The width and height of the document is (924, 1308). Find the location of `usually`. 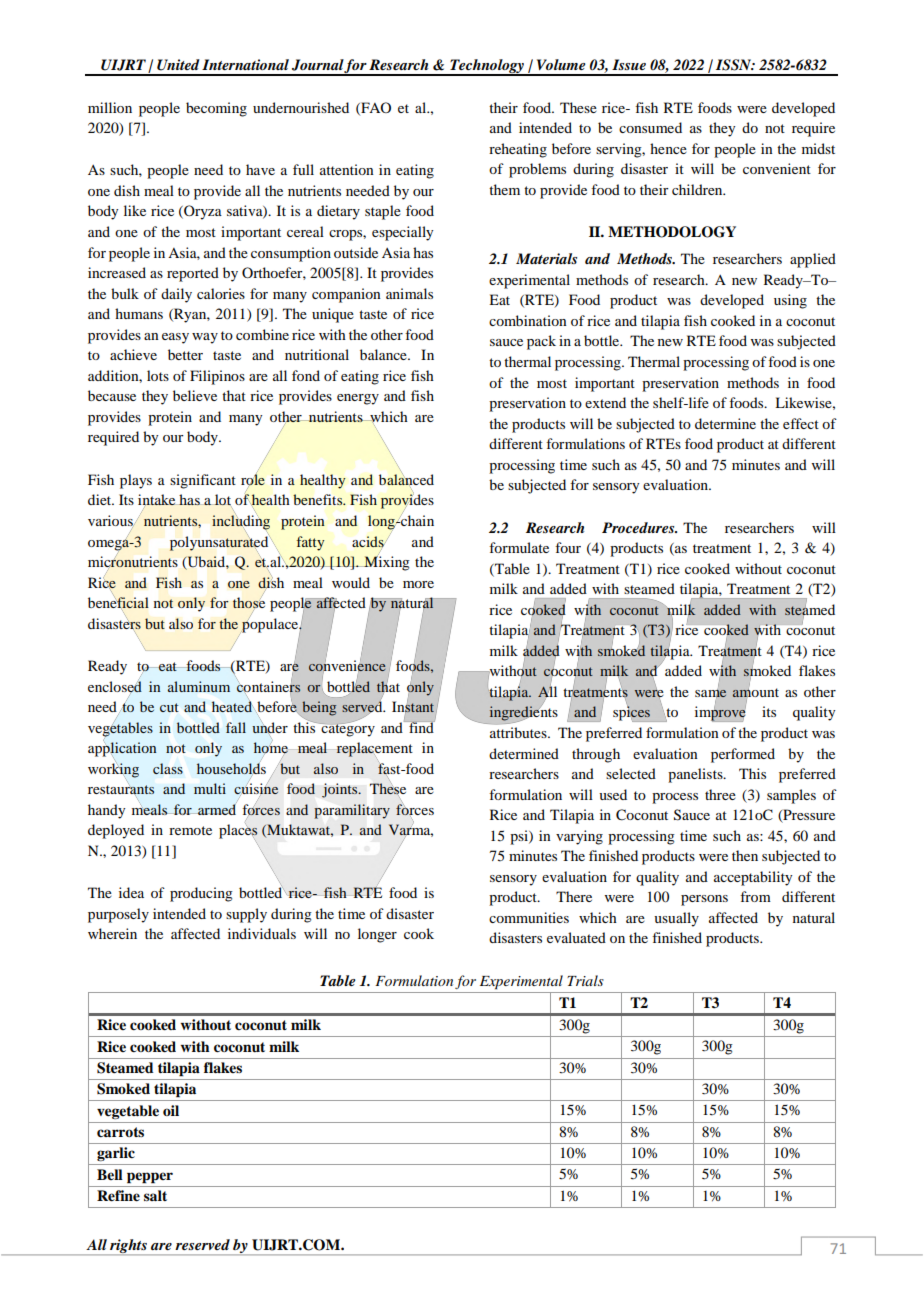

usually is located at coordinates (676, 919).
